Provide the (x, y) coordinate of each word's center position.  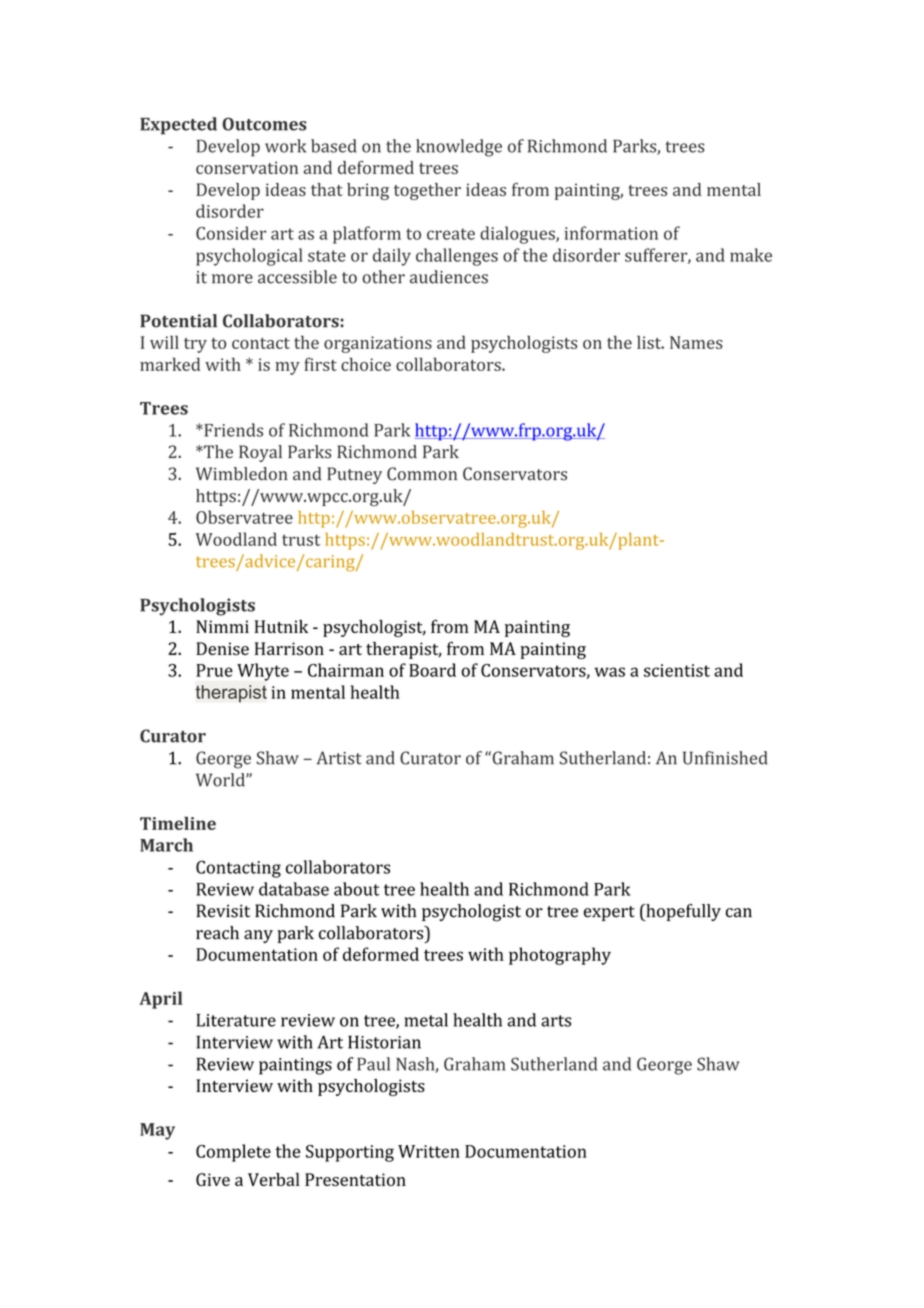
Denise (222, 648)
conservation (247, 167)
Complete (233, 1153)
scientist (677, 670)
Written (429, 1151)
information (611, 233)
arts (556, 1021)
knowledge (459, 148)
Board (432, 670)
